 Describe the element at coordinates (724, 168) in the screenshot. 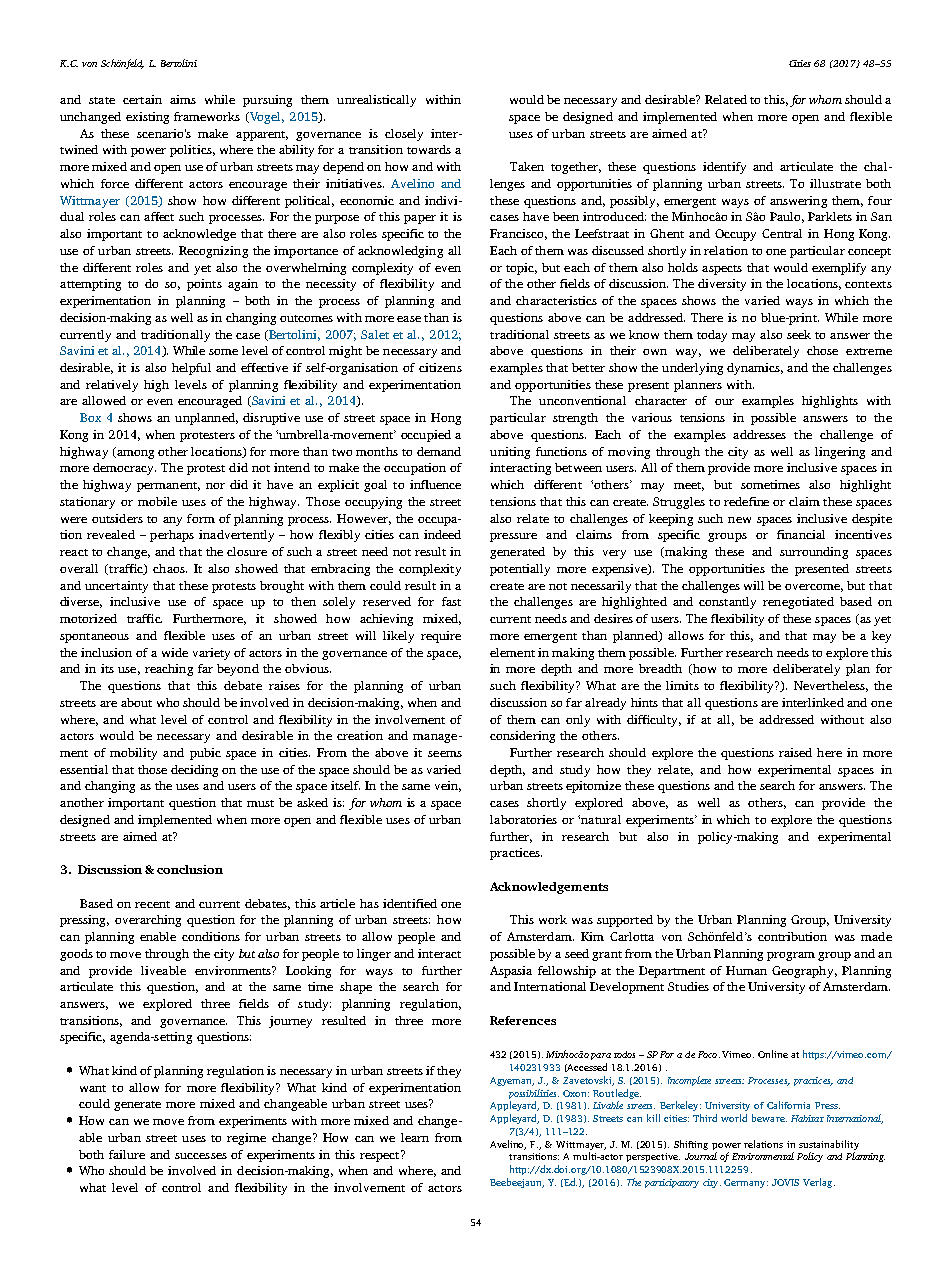

I see `identify` at that location.
